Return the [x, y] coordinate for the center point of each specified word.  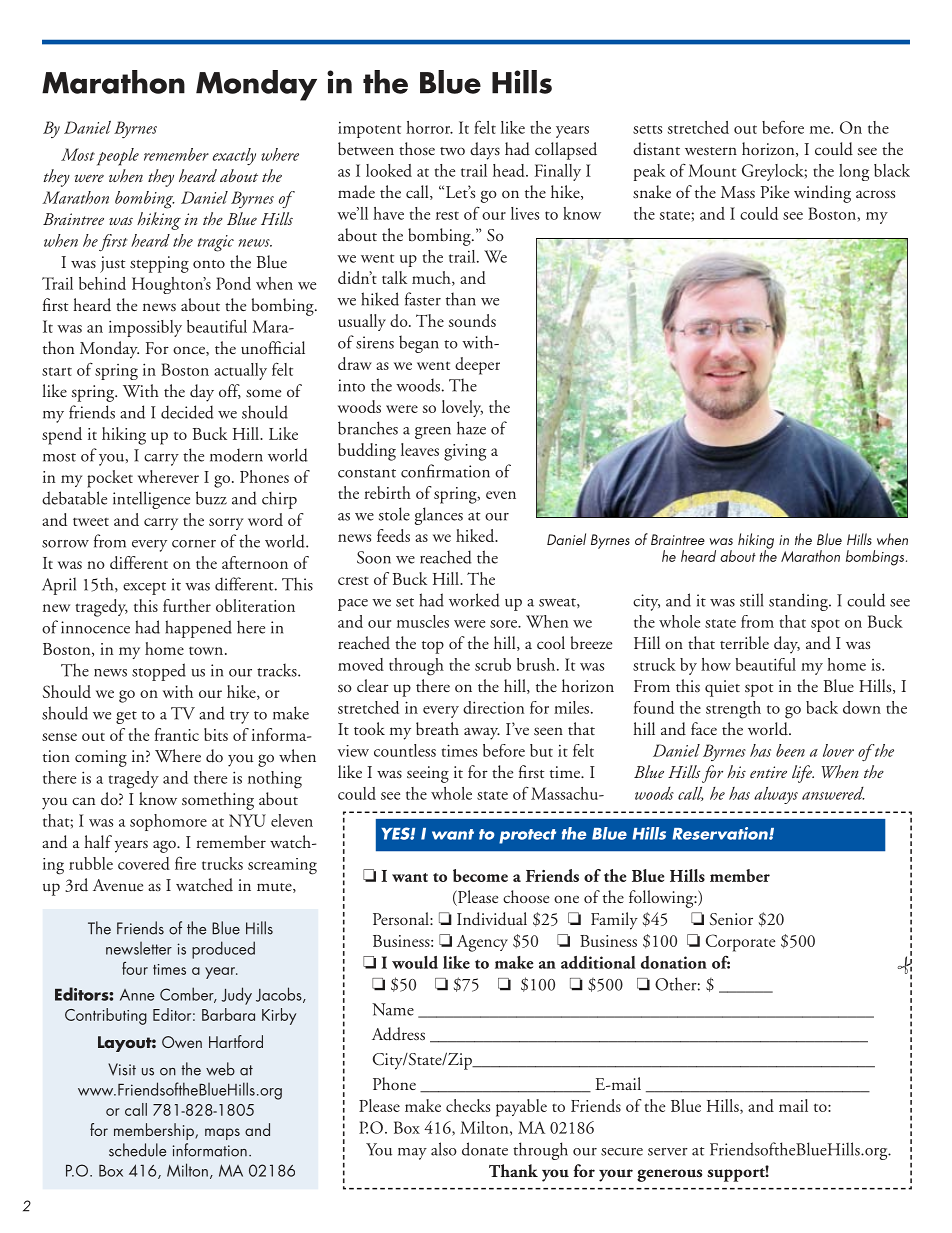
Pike [775, 191]
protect [527, 836]
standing [799, 602]
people [118, 157]
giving [465, 452]
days [485, 151]
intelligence [151, 500]
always [776, 795]
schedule [137, 1150]
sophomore [168, 822]
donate [485, 1149]
